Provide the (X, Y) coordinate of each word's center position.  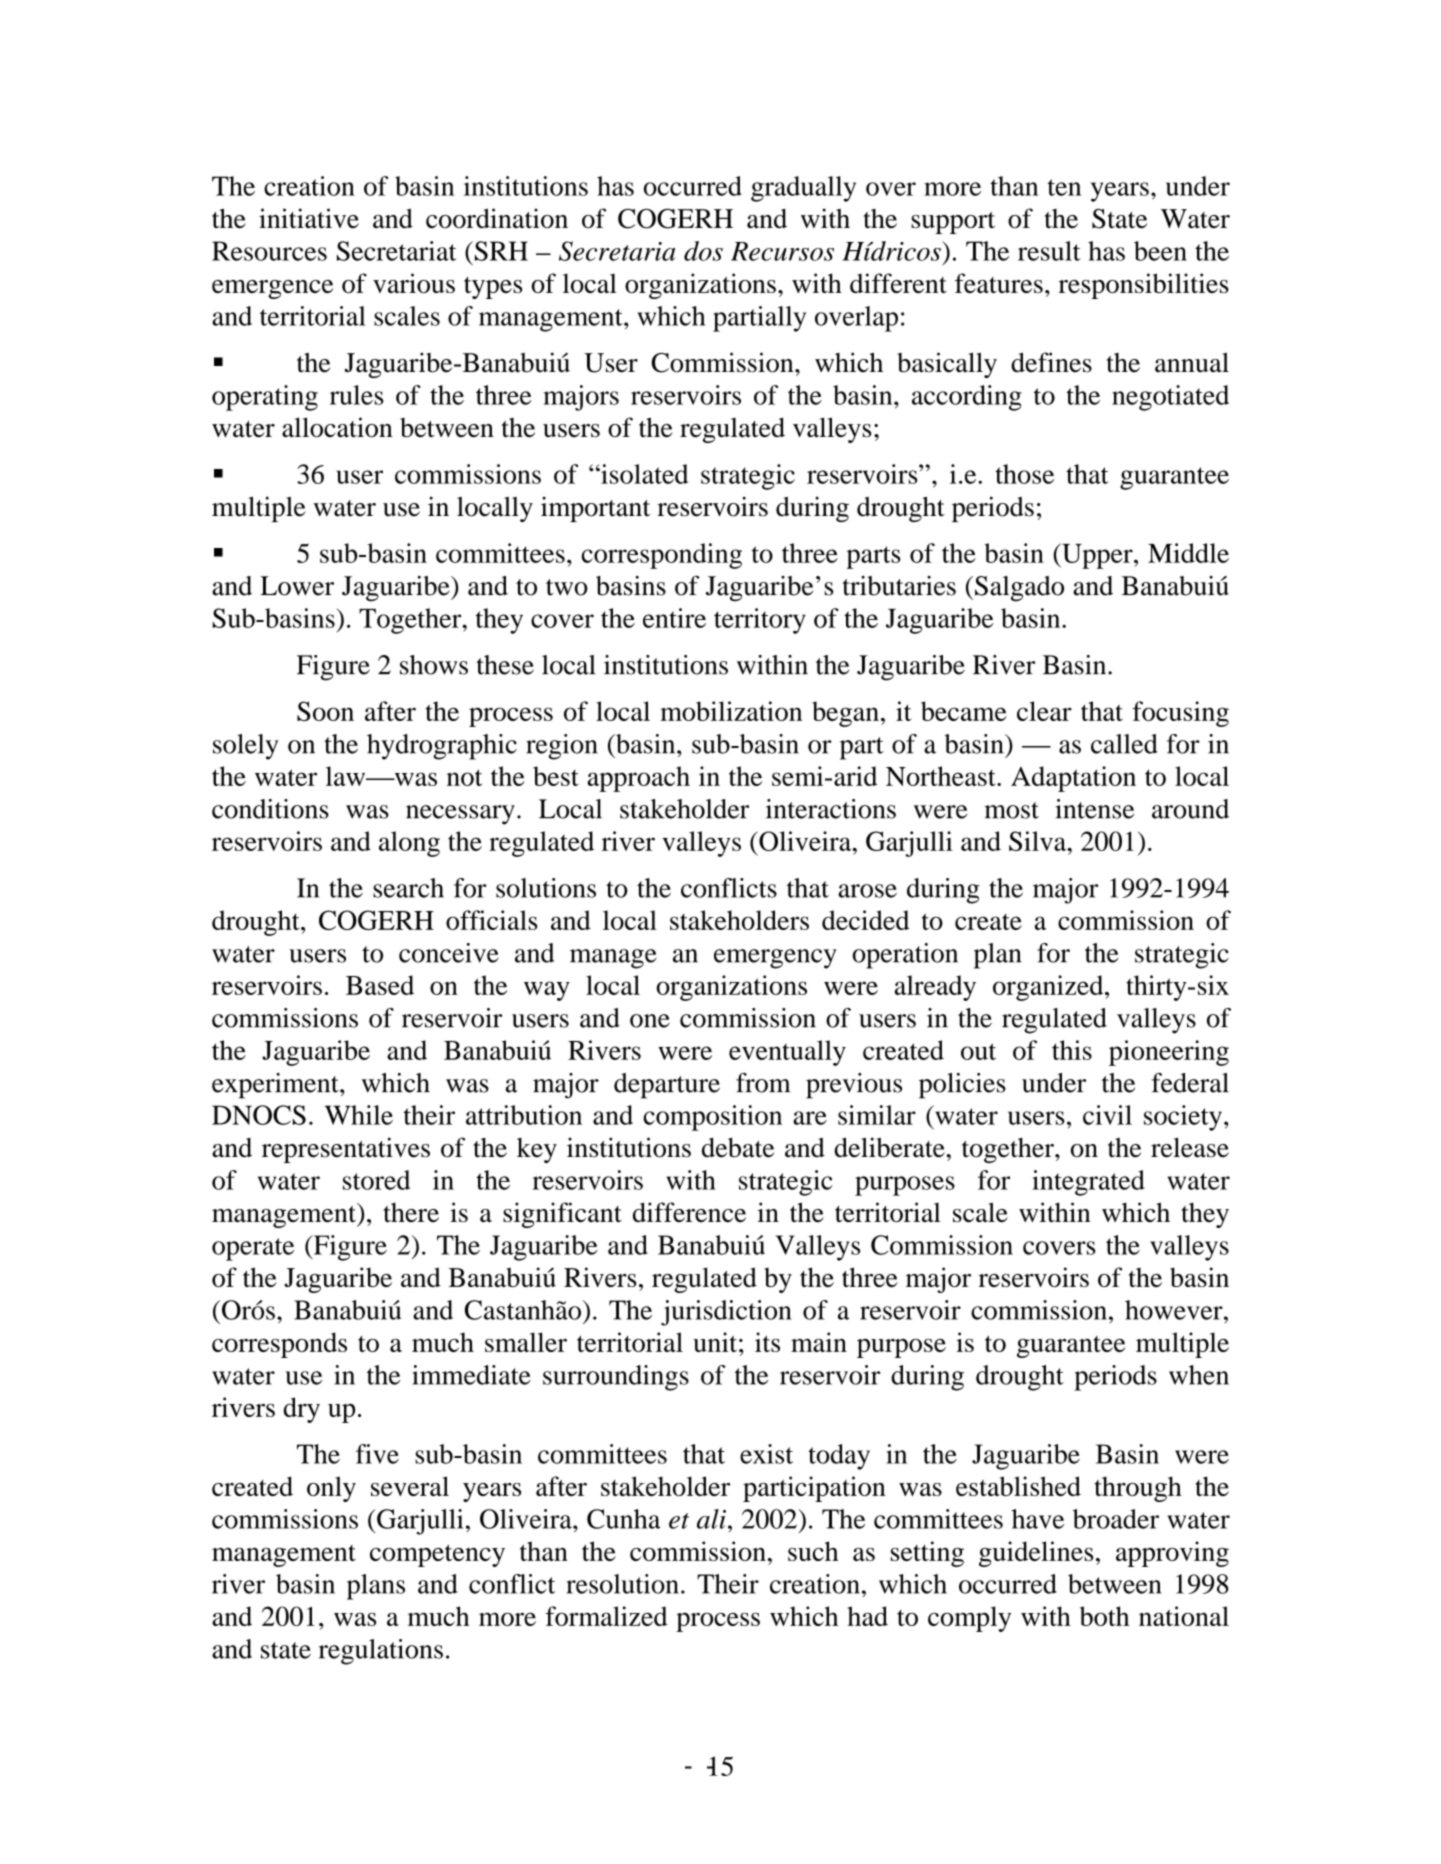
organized (1049, 988)
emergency (775, 959)
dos (703, 251)
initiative (309, 218)
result (1049, 251)
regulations (381, 1652)
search (408, 888)
